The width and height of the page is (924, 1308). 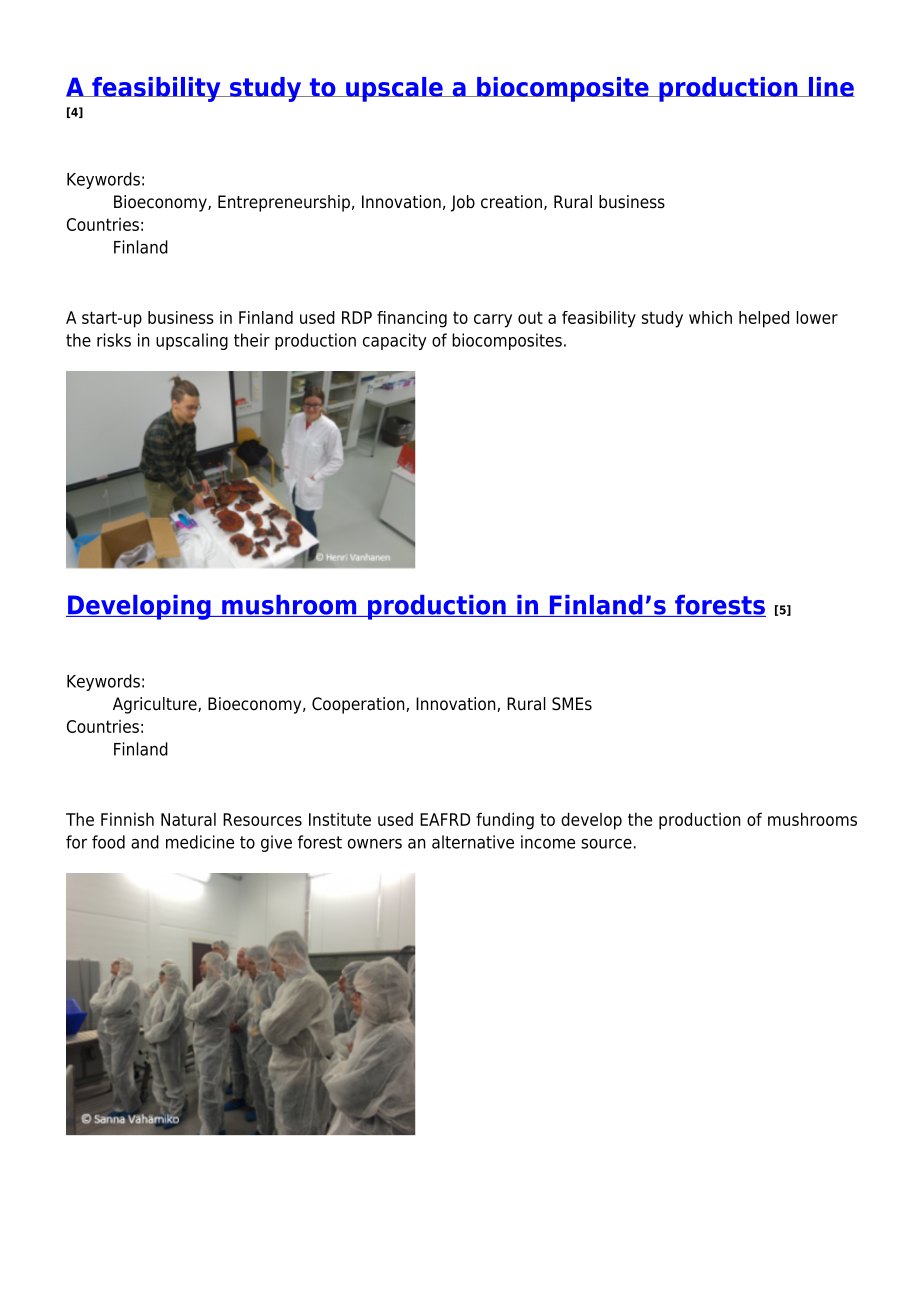 I want to click on Agriculture, so click(x=156, y=705).
